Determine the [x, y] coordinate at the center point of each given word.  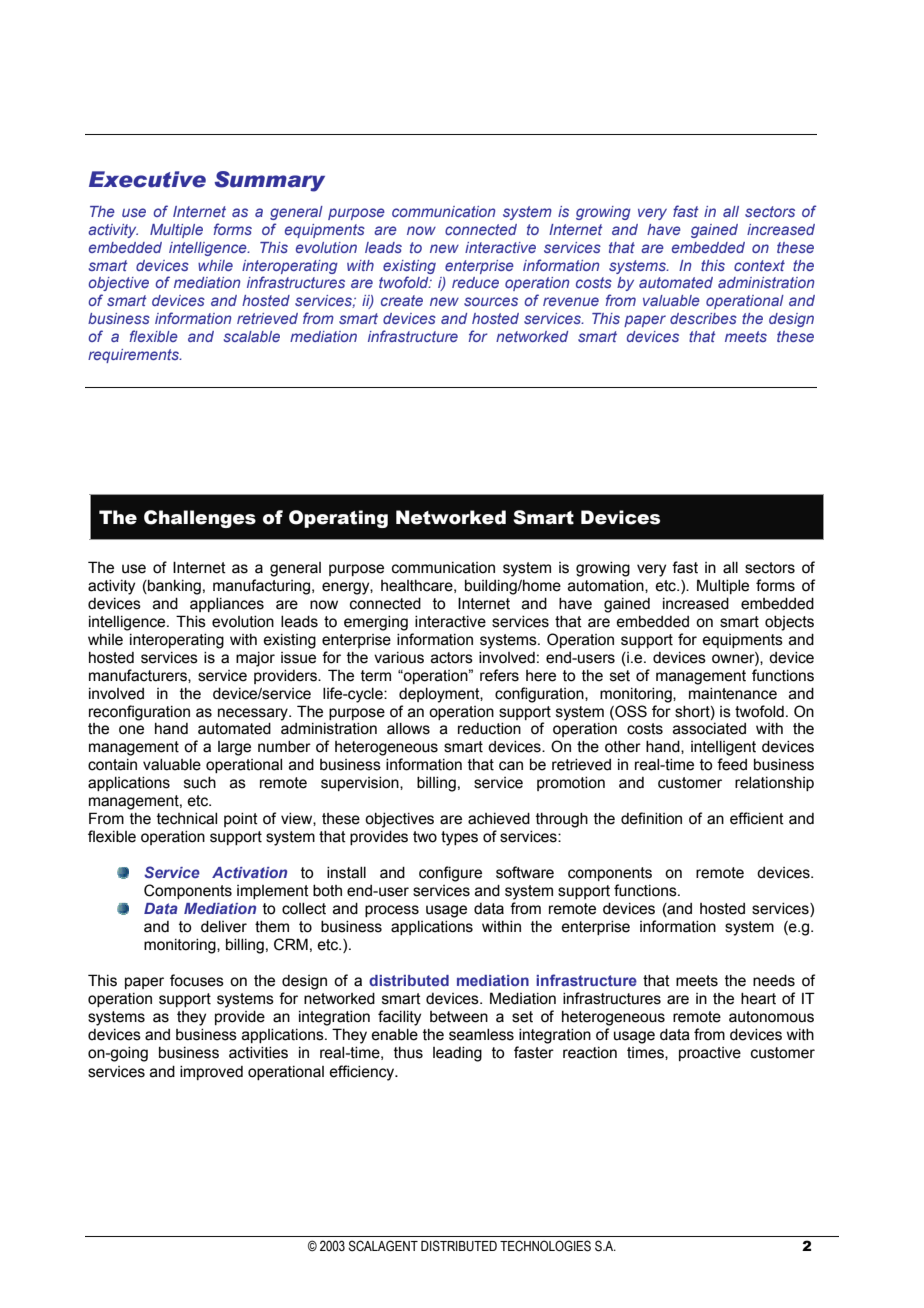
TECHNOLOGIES [545, 1246]
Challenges [200, 519]
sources [491, 301]
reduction [489, 729]
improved [211, 1073]
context [759, 265]
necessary [254, 714]
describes [703, 318]
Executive [147, 179]
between [459, 1017]
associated [709, 729]
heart [758, 999]
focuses [197, 980]
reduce [475, 282]
